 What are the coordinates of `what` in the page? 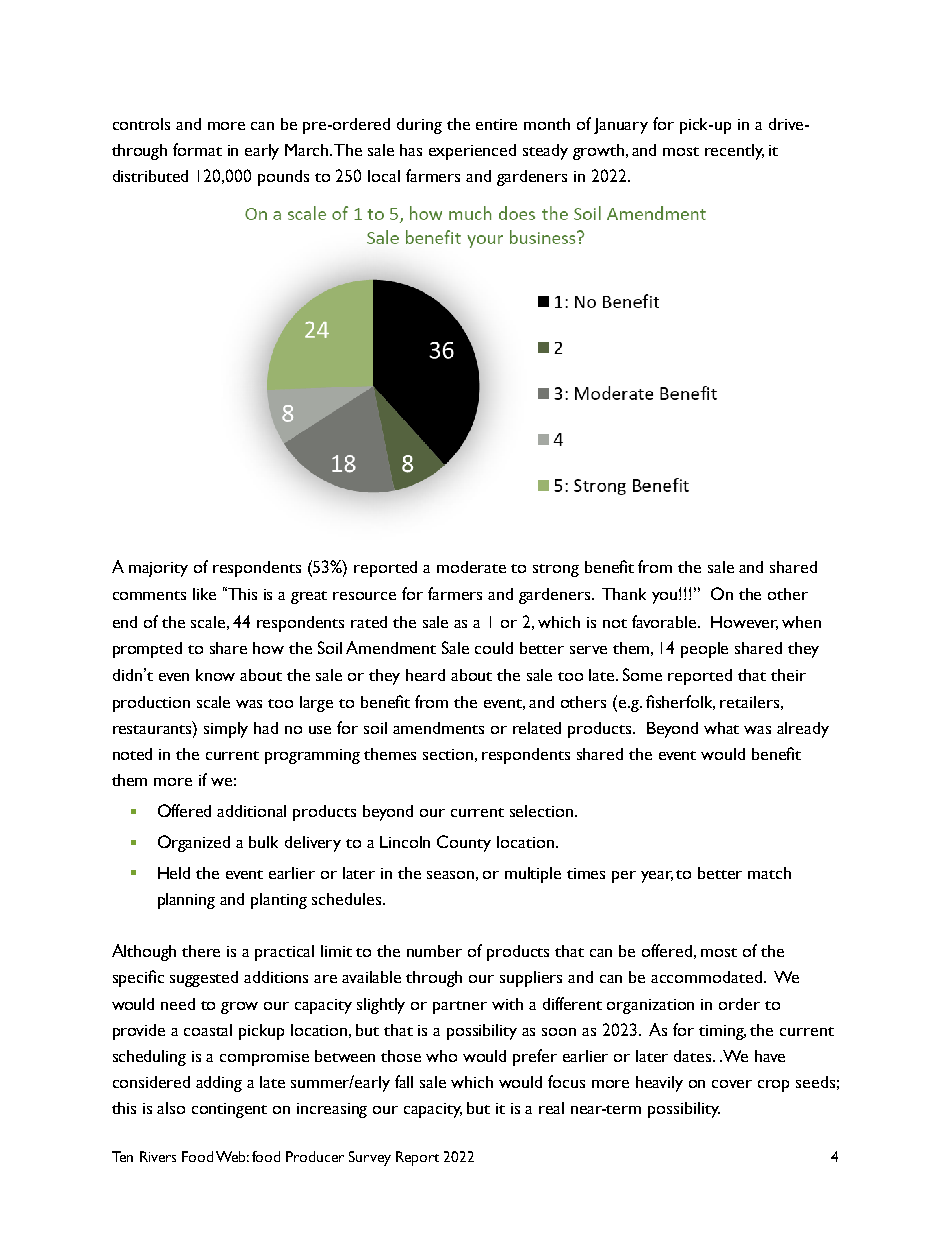 It's located at (721, 728).
